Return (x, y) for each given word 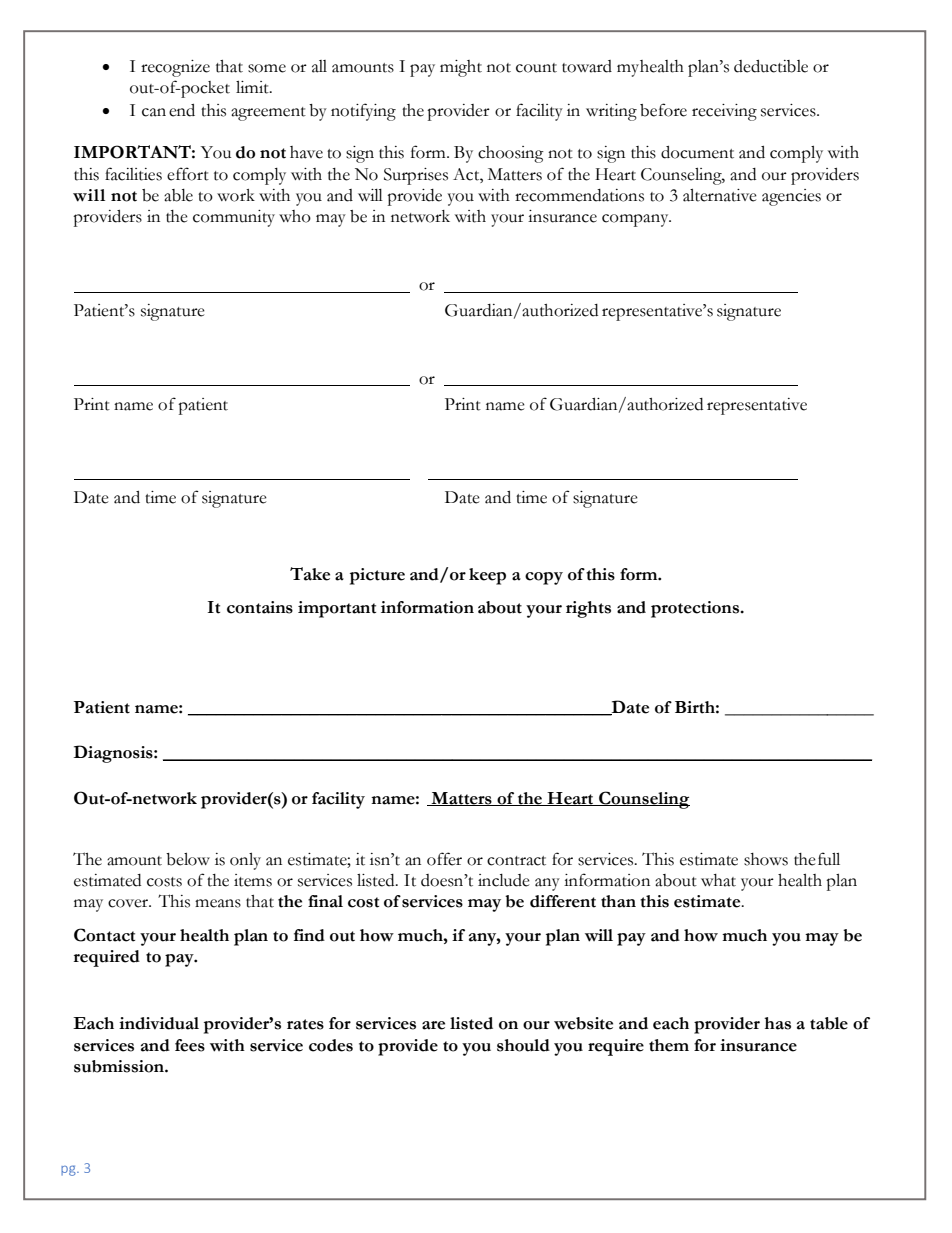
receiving (724, 112)
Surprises (416, 176)
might (461, 68)
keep (487, 576)
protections (696, 609)
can (154, 112)
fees (190, 1045)
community (234, 218)
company (636, 220)
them (669, 1045)
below (188, 859)
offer (444, 859)
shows (766, 859)
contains (260, 607)
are (433, 1025)
